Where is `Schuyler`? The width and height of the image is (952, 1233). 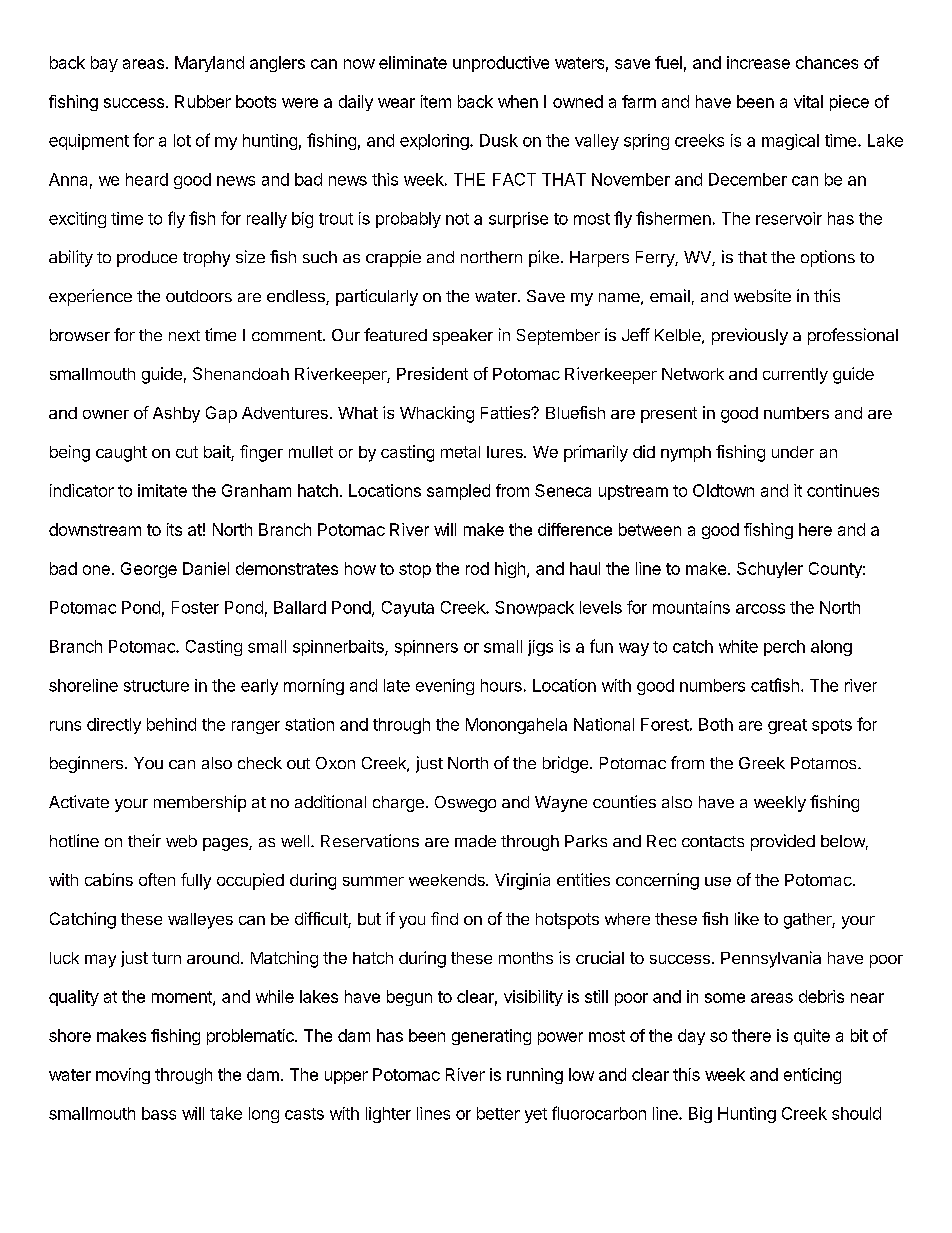
Schuyler is located at coordinates (770, 570).
